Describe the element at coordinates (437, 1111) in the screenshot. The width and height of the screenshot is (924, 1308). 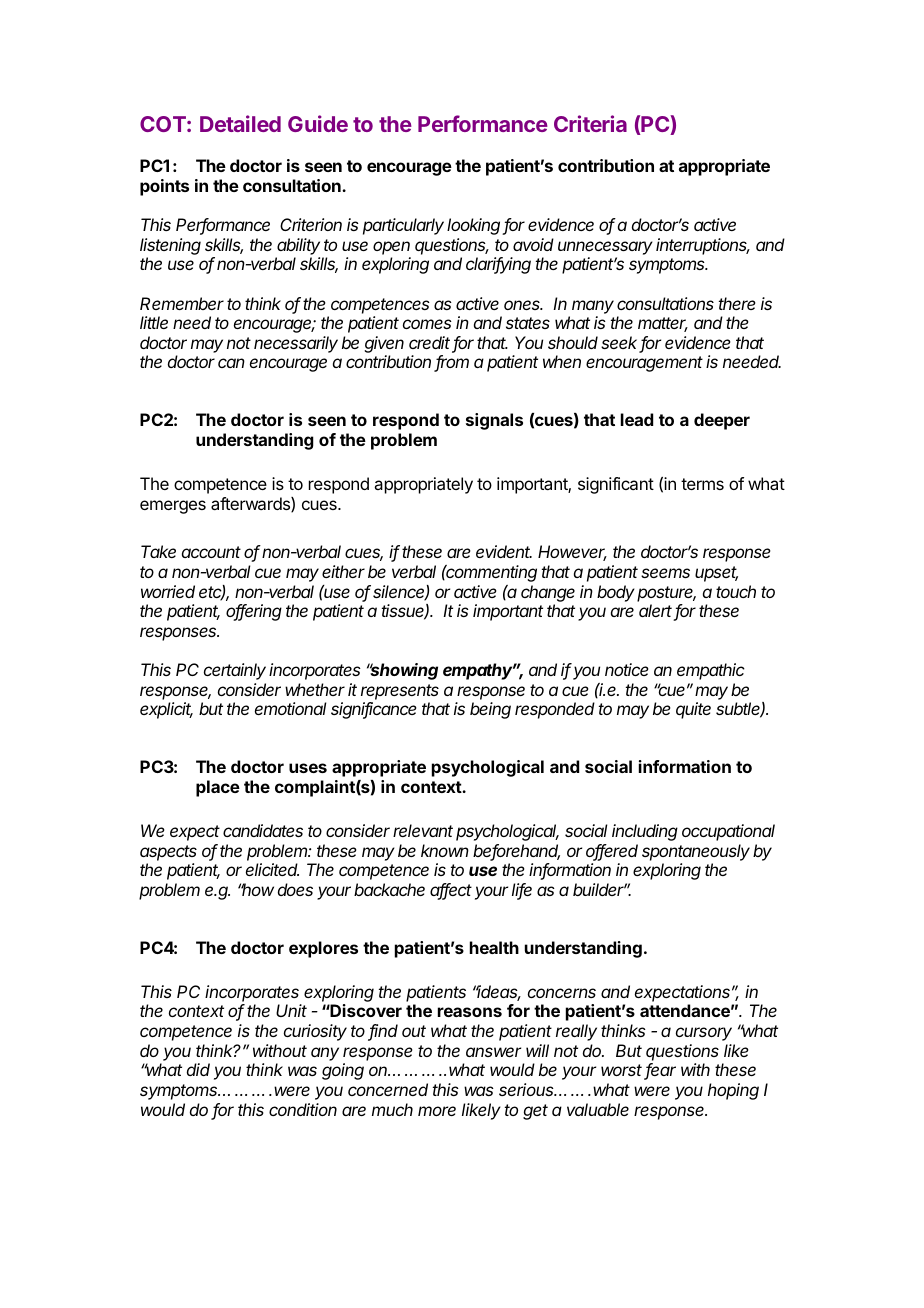
I see `more` at that location.
